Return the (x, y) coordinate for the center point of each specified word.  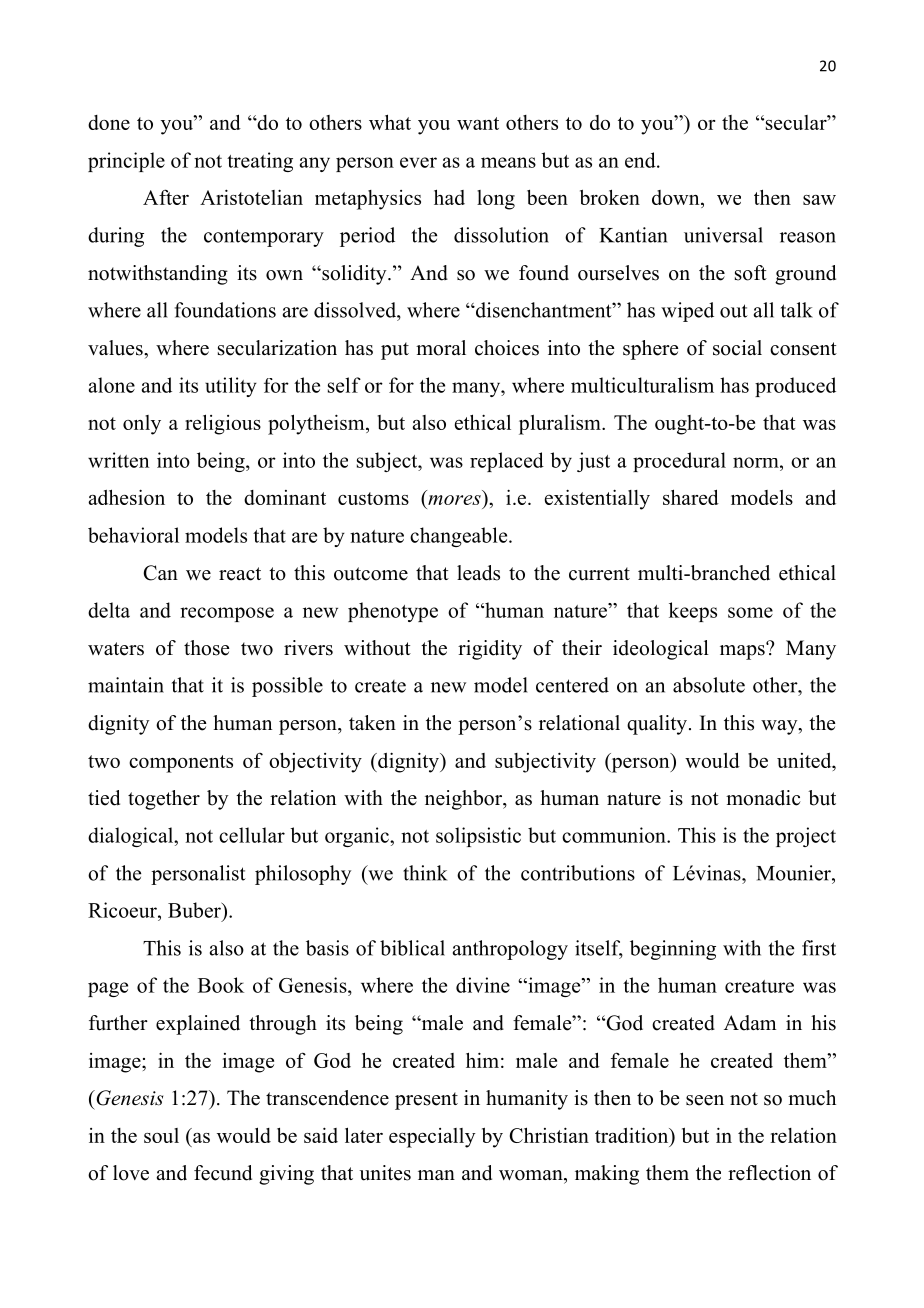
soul (161, 1135)
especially (432, 1138)
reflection (769, 1173)
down (677, 197)
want (478, 123)
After (166, 197)
